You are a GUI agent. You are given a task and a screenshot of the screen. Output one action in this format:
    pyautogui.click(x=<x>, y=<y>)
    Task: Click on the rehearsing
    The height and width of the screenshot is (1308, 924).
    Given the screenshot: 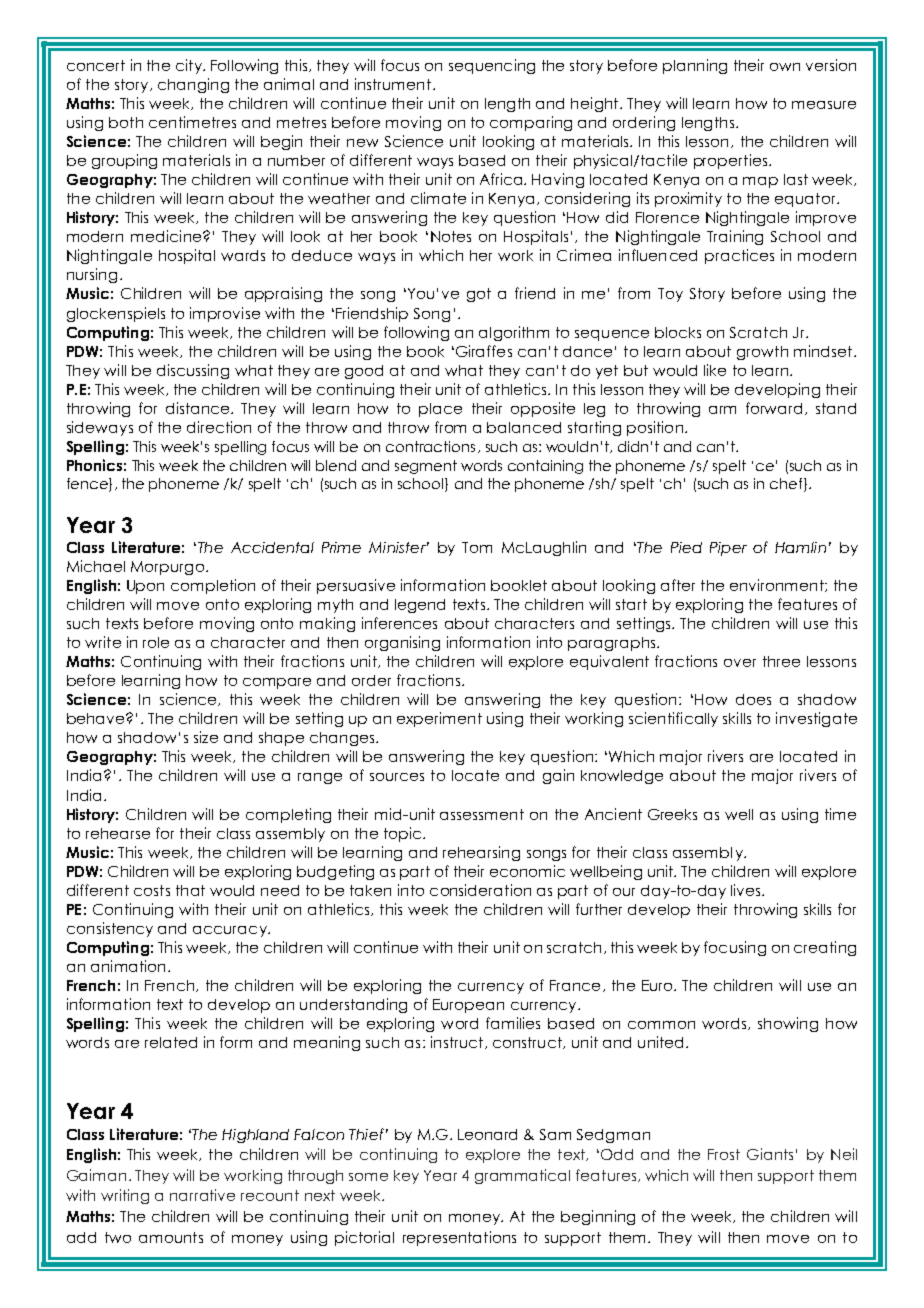 What is the action you would take?
    pyautogui.click(x=481, y=853)
